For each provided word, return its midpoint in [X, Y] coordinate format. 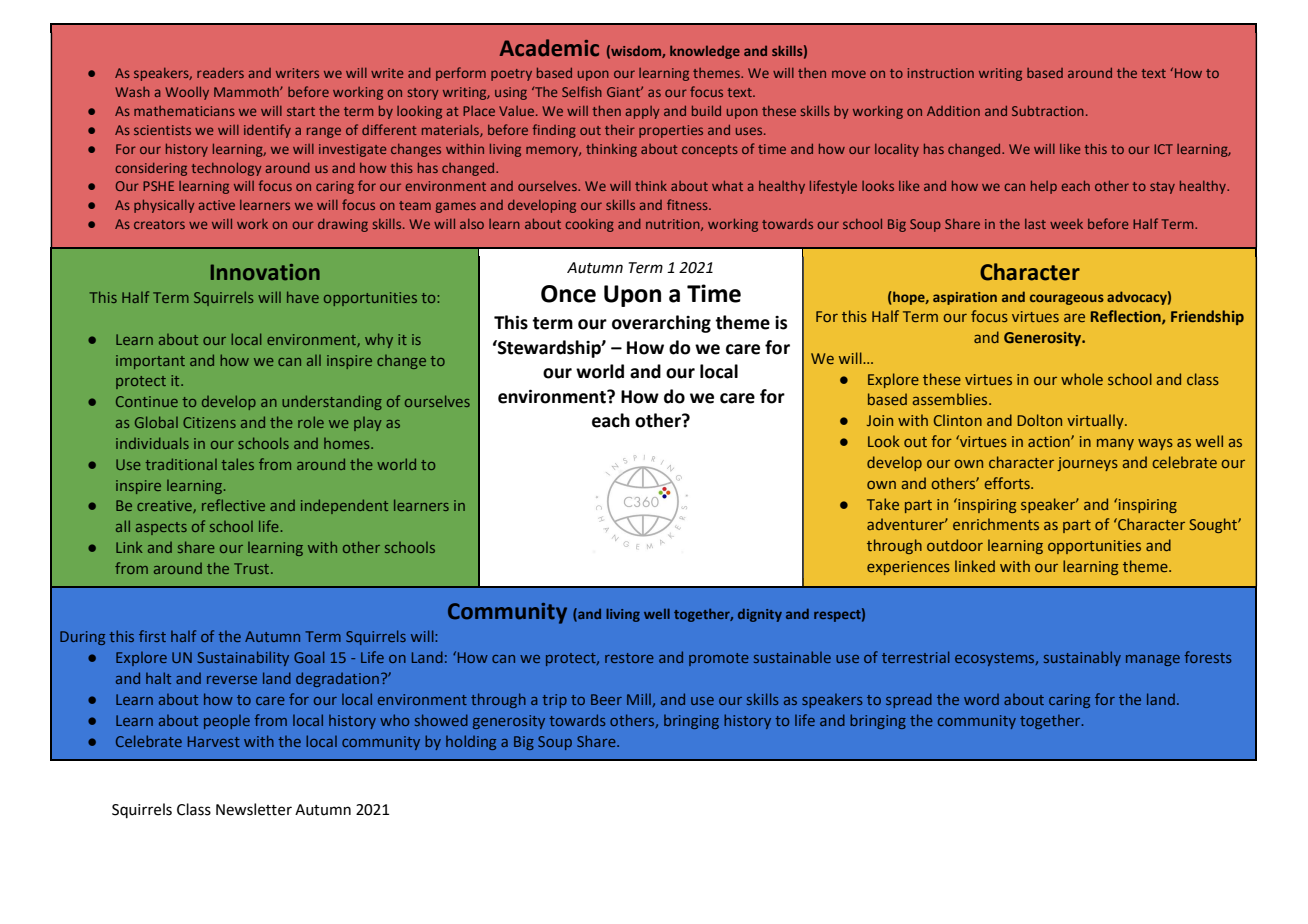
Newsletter [254, 809]
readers [220, 73]
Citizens [209, 422]
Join [880, 420]
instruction [941, 73]
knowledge [705, 52]
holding [471, 742]
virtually [1096, 421]
